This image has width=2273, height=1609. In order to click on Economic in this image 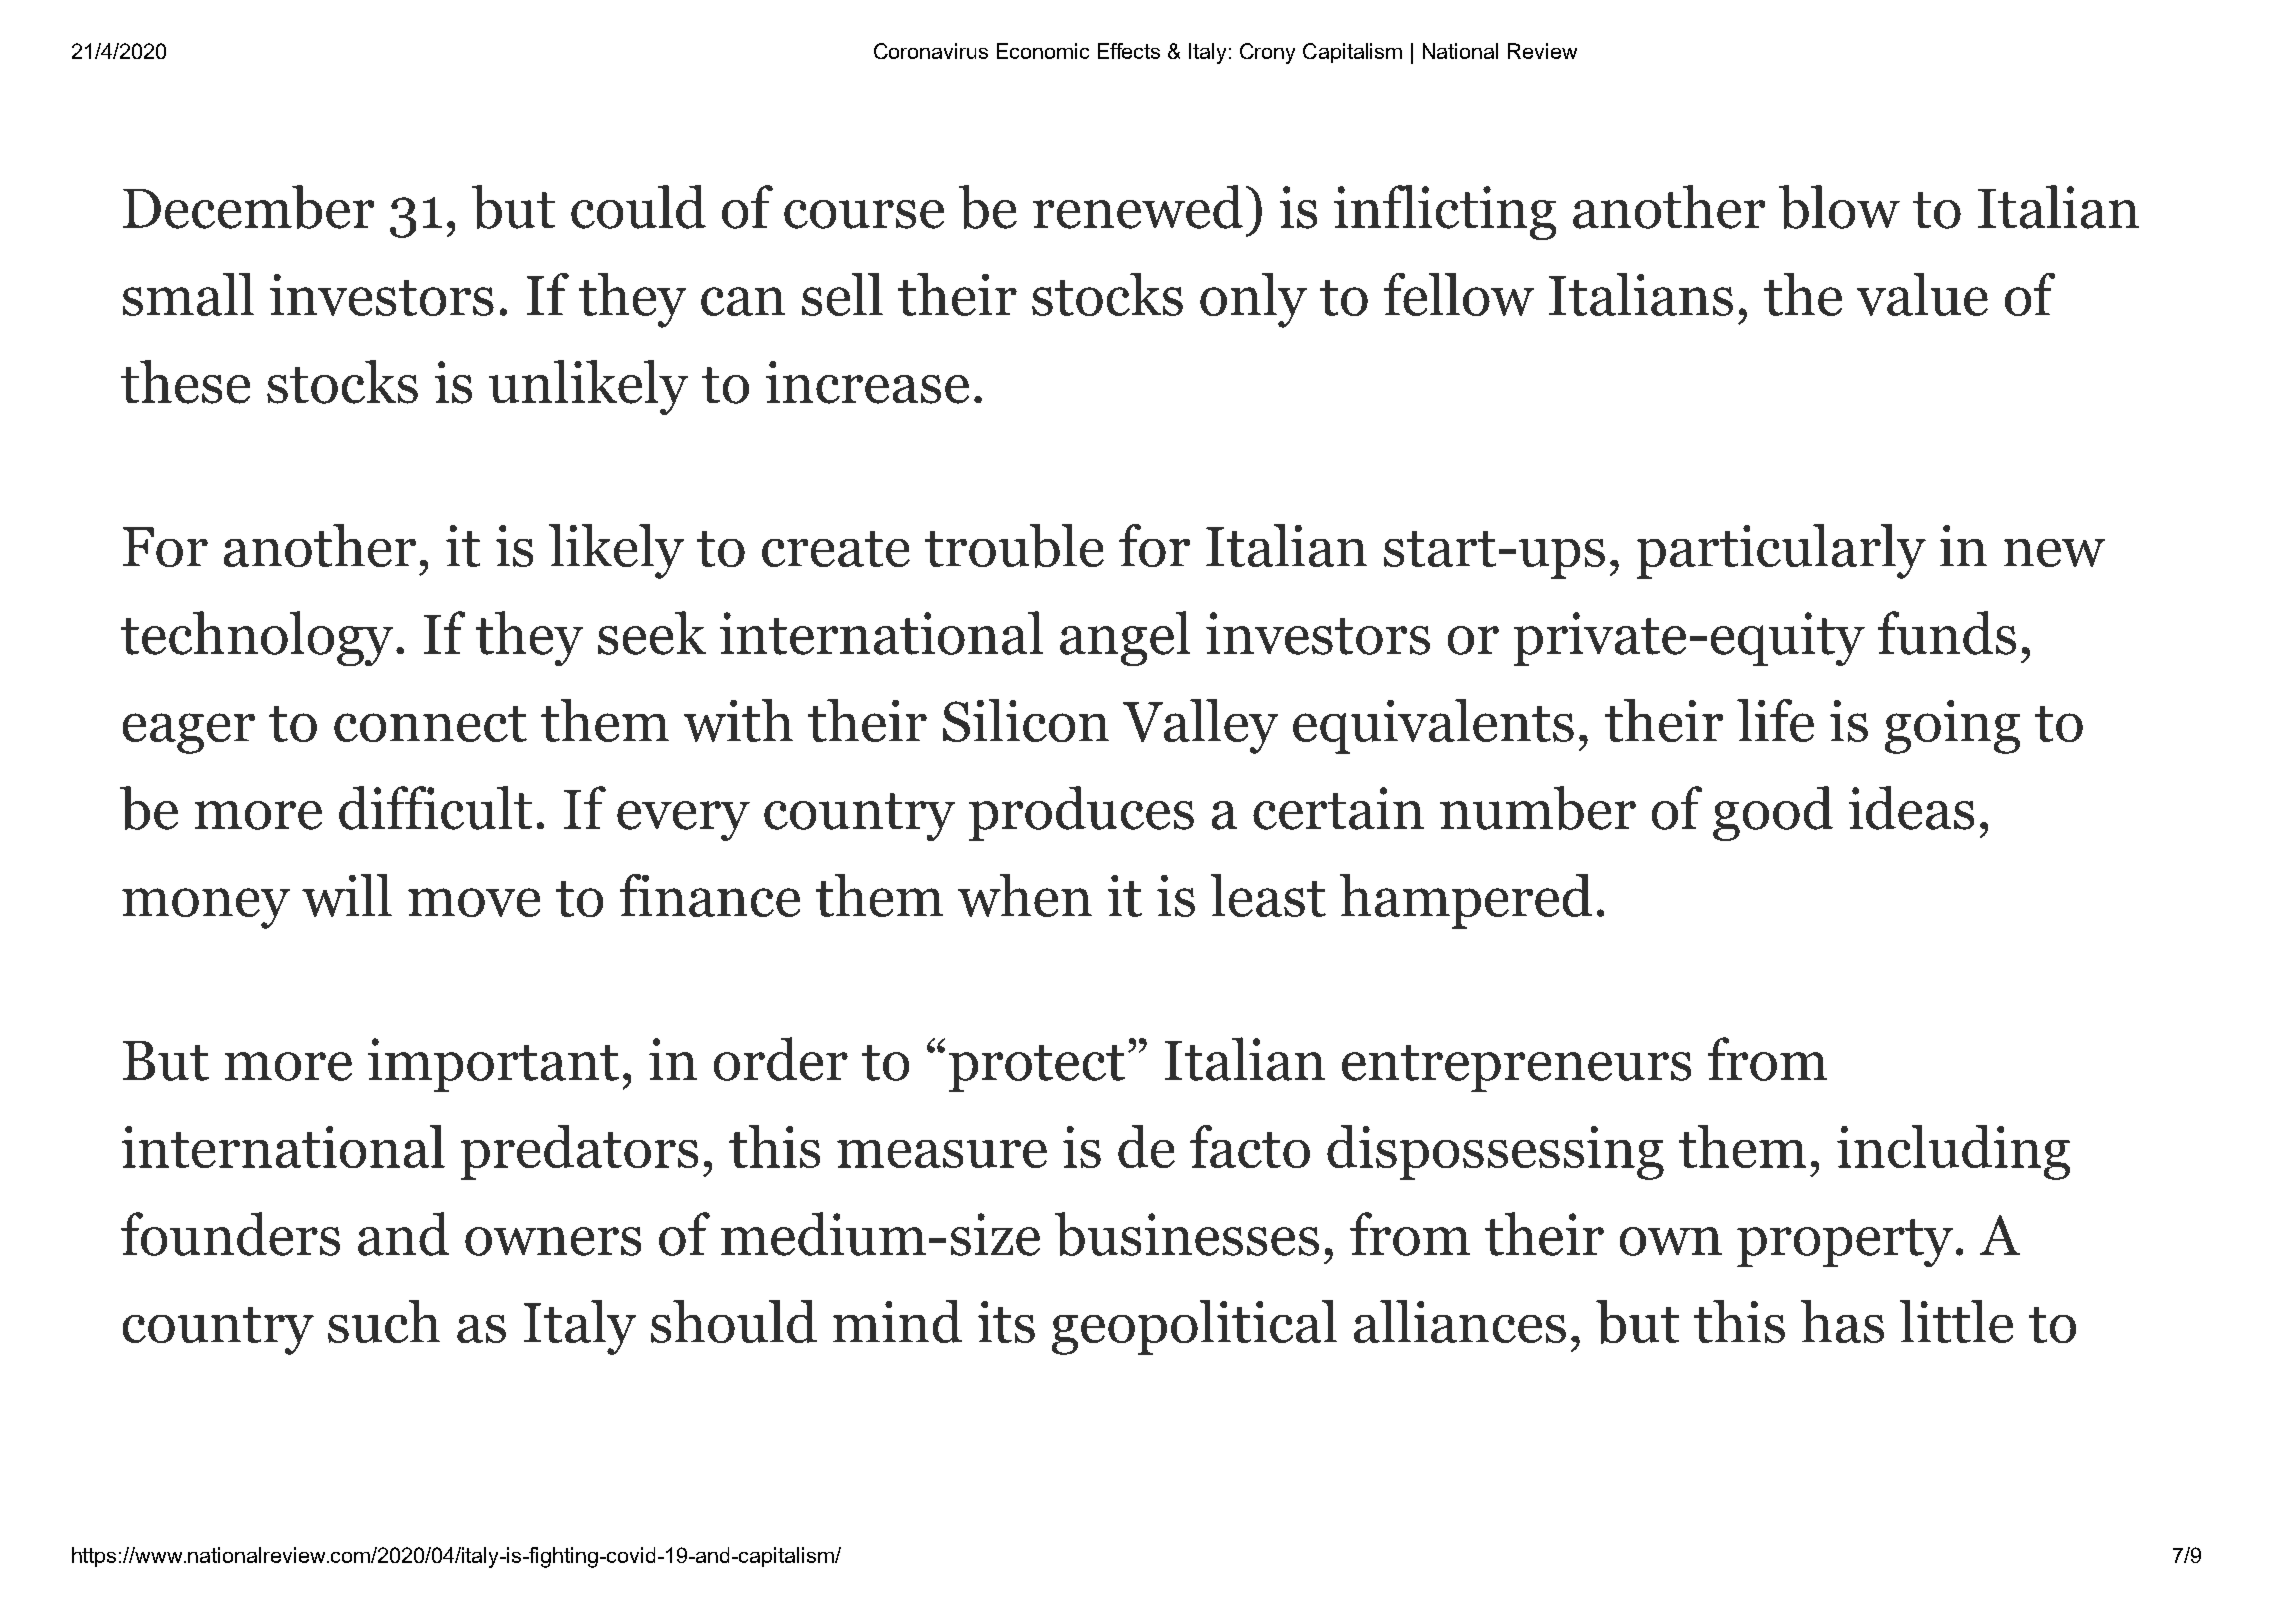, I will do `click(1043, 51)`.
